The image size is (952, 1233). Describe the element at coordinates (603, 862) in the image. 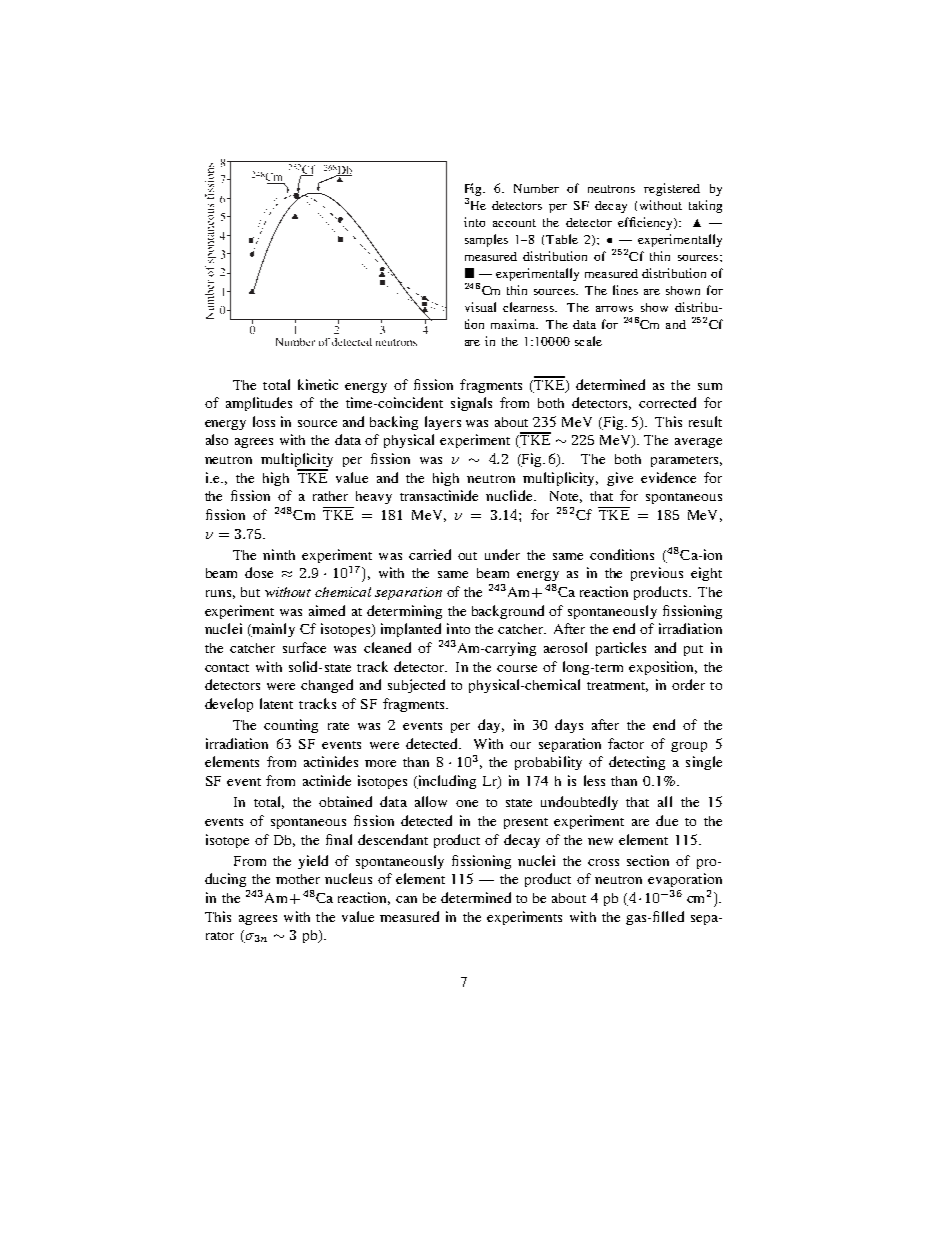

I see `cross` at that location.
